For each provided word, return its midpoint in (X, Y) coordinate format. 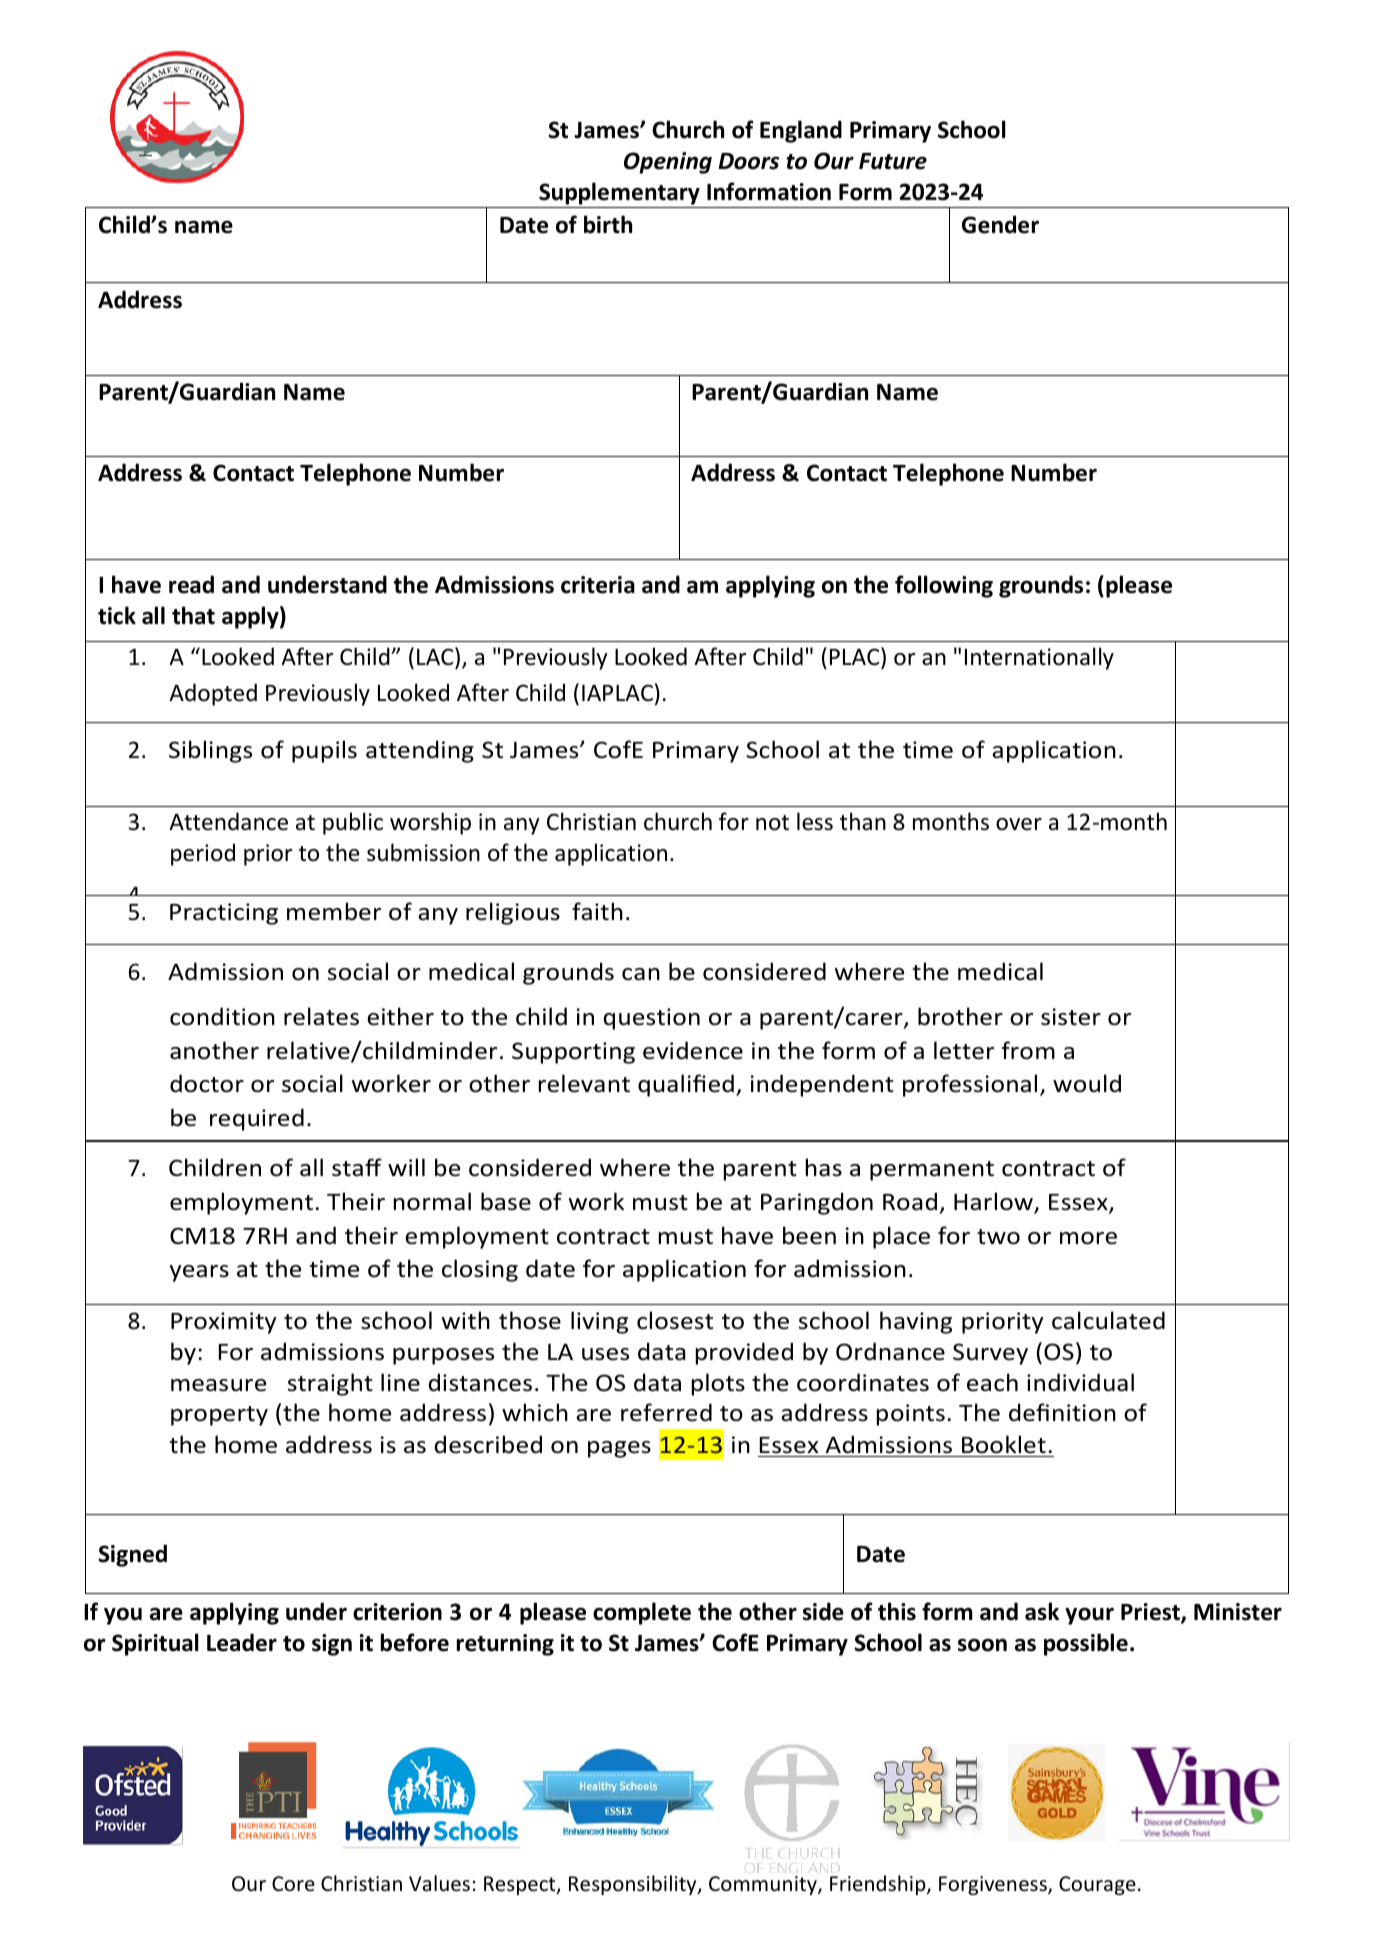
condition (222, 1016)
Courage (1097, 1885)
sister (1071, 1017)
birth (608, 224)
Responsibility (634, 1885)
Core (293, 1884)
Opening (668, 163)
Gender (1000, 224)
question (652, 1019)
